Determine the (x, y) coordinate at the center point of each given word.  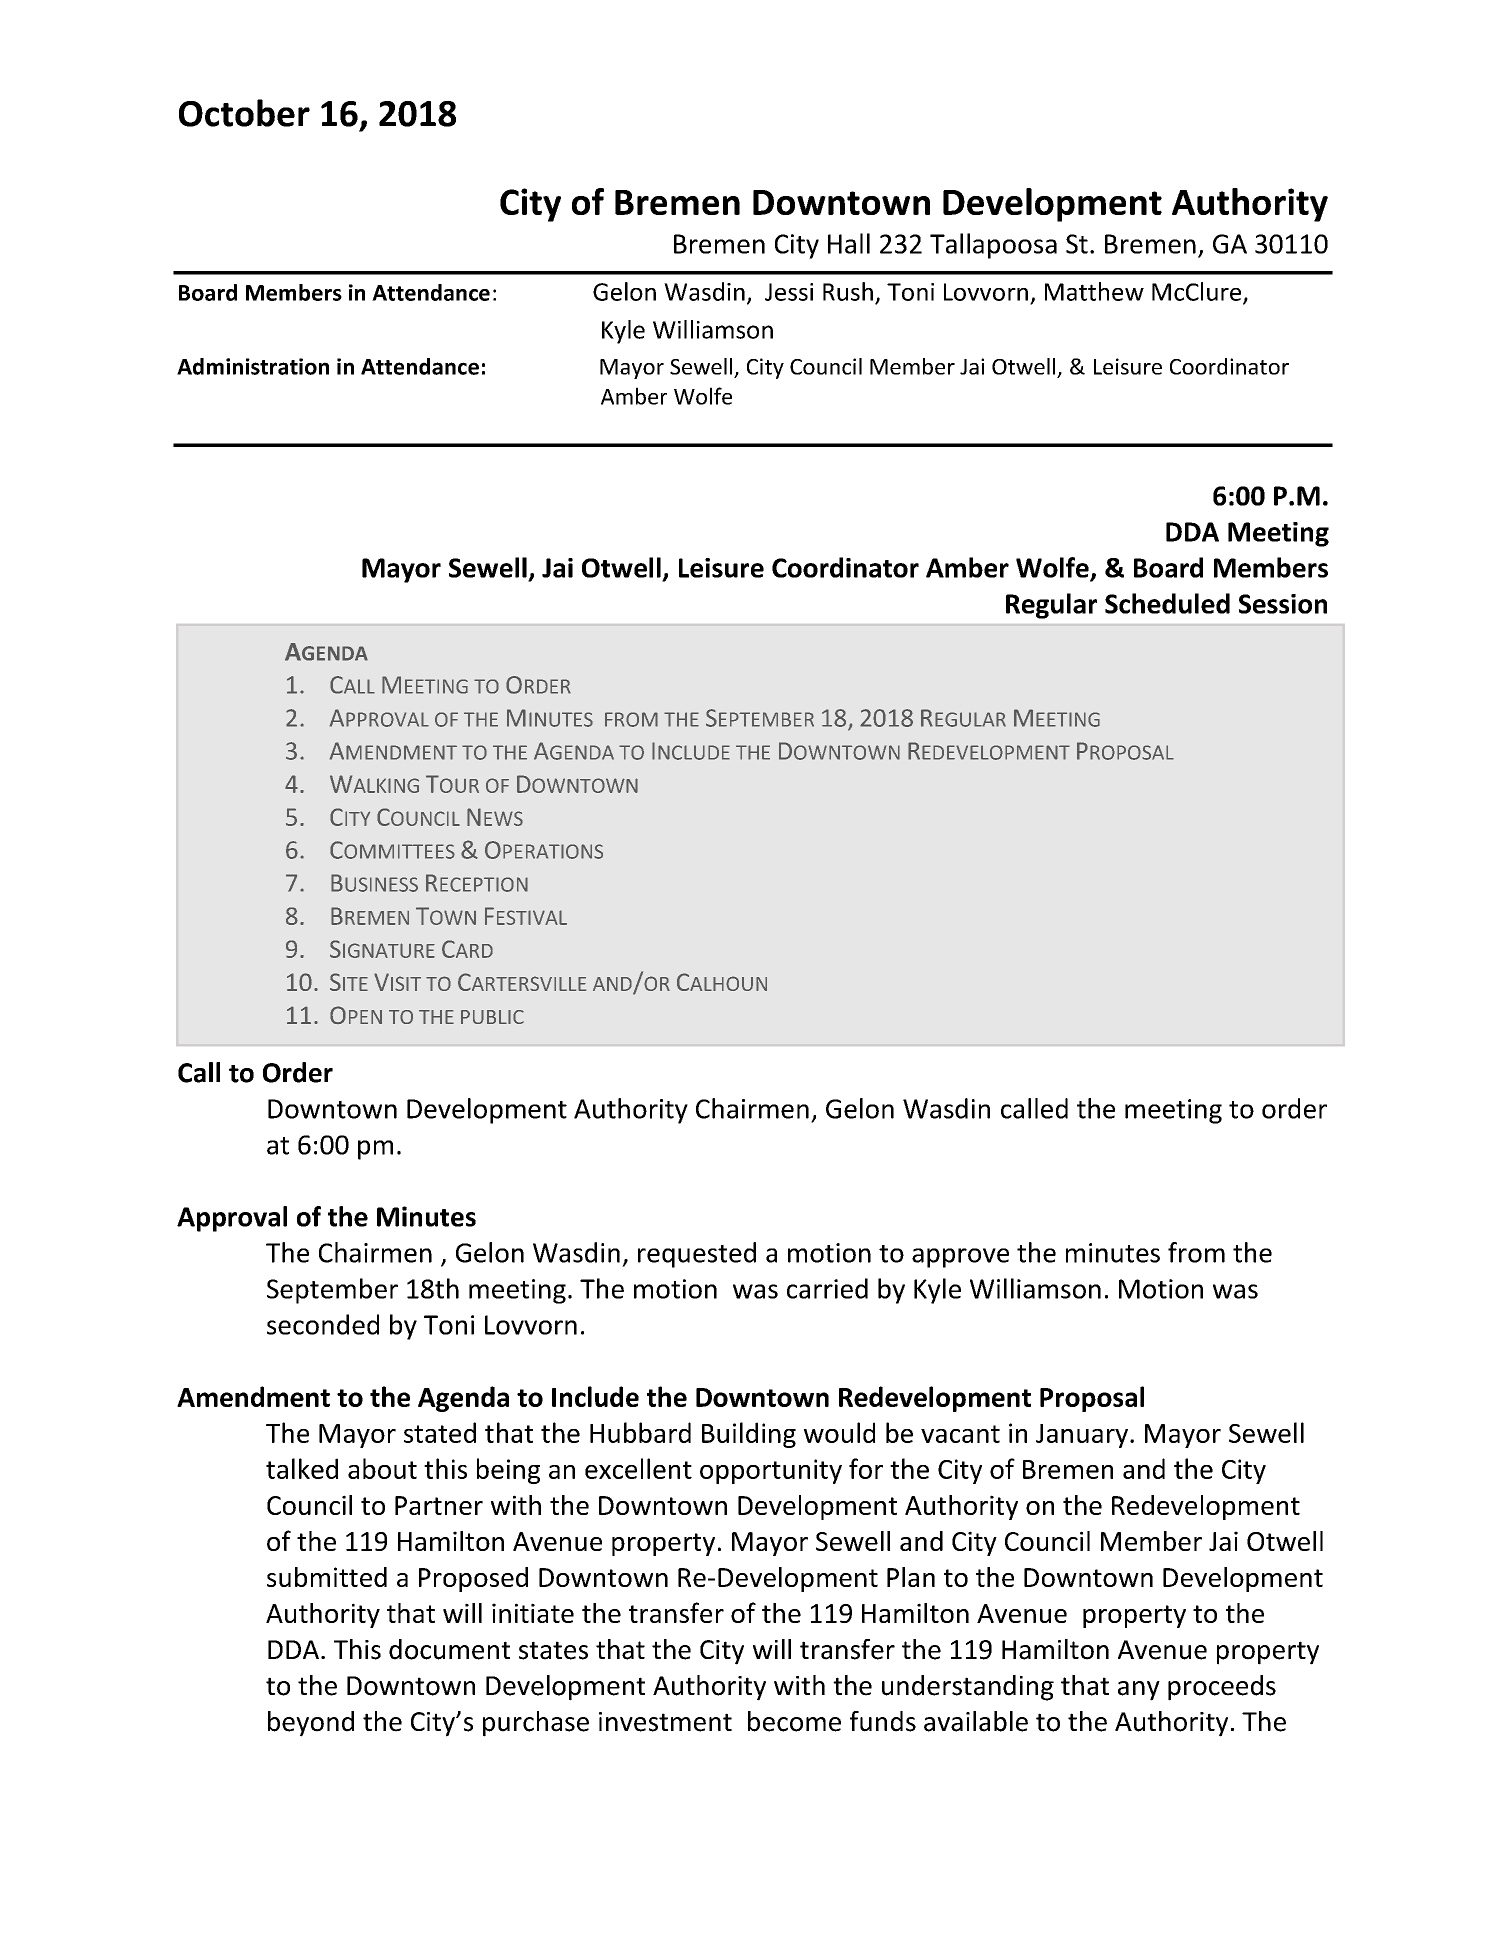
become (794, 1721)
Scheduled (1167, 603)
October (244, 113)
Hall (849, 243)
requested (697, 1255)
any (1139, 1691)
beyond (311, 1724)
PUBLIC (492, 1017)
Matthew (1094, 291)
